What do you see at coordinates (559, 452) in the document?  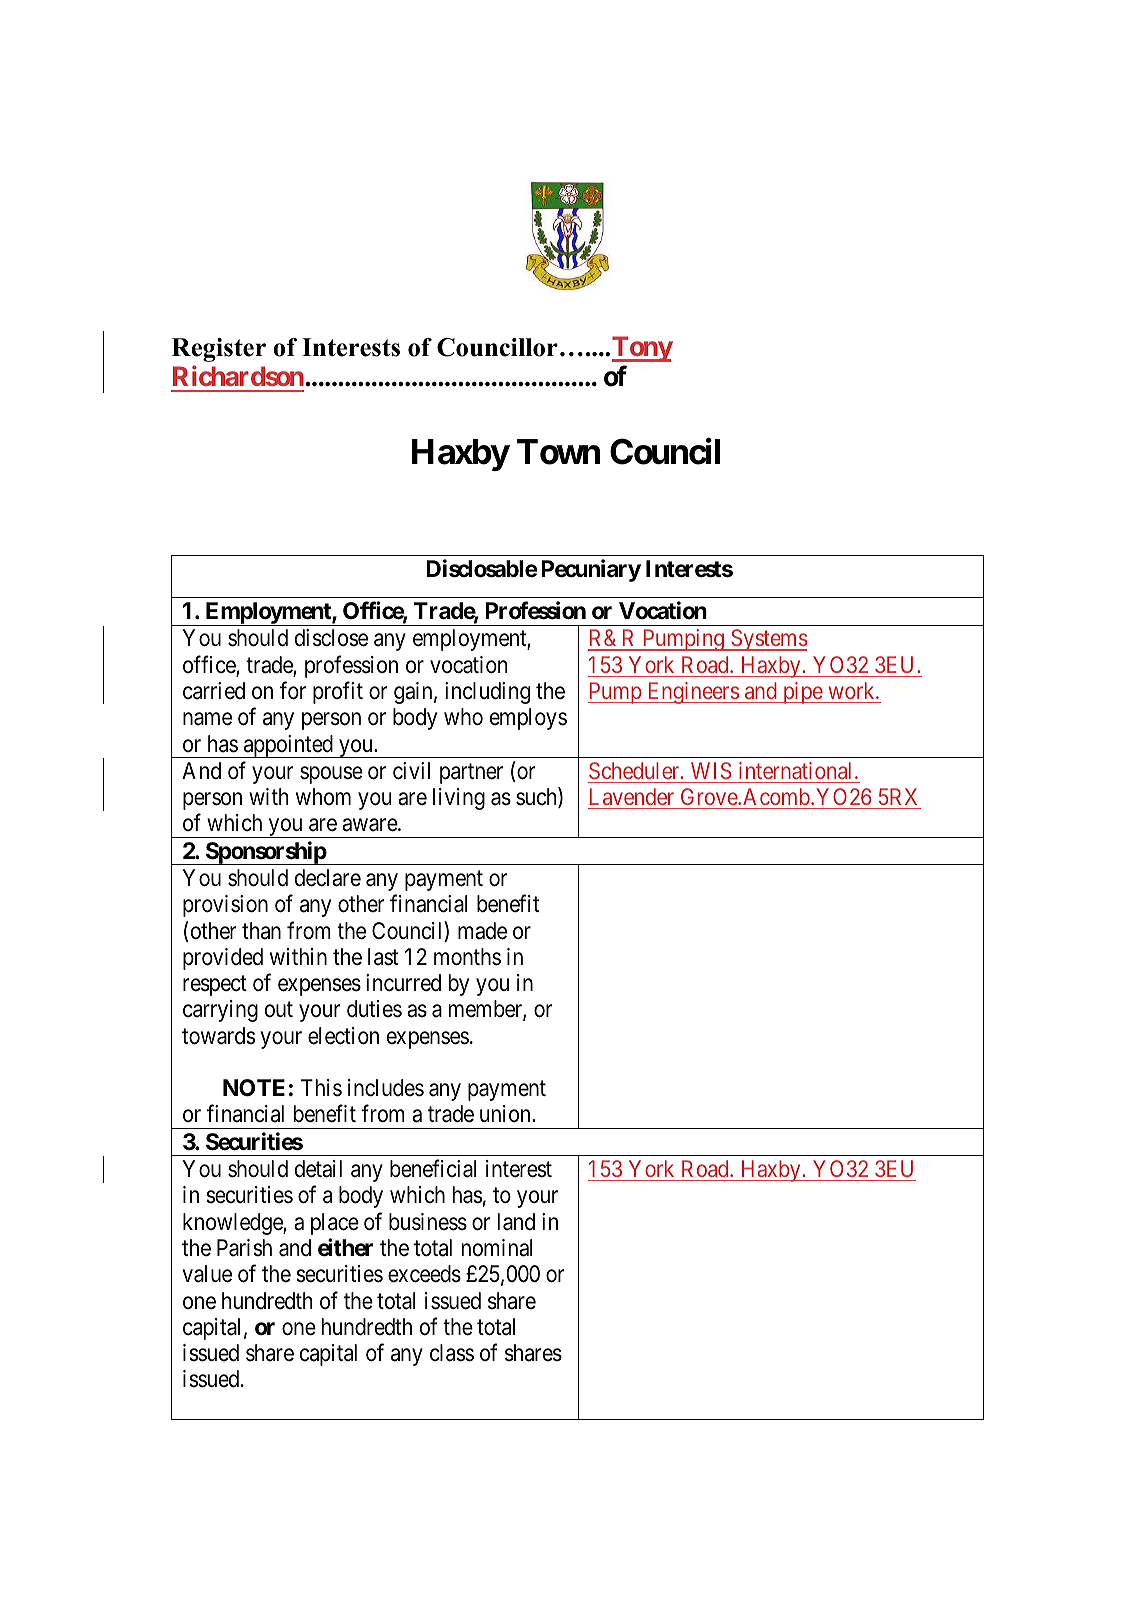 I see `Town` at bounding box center [559, 452].
